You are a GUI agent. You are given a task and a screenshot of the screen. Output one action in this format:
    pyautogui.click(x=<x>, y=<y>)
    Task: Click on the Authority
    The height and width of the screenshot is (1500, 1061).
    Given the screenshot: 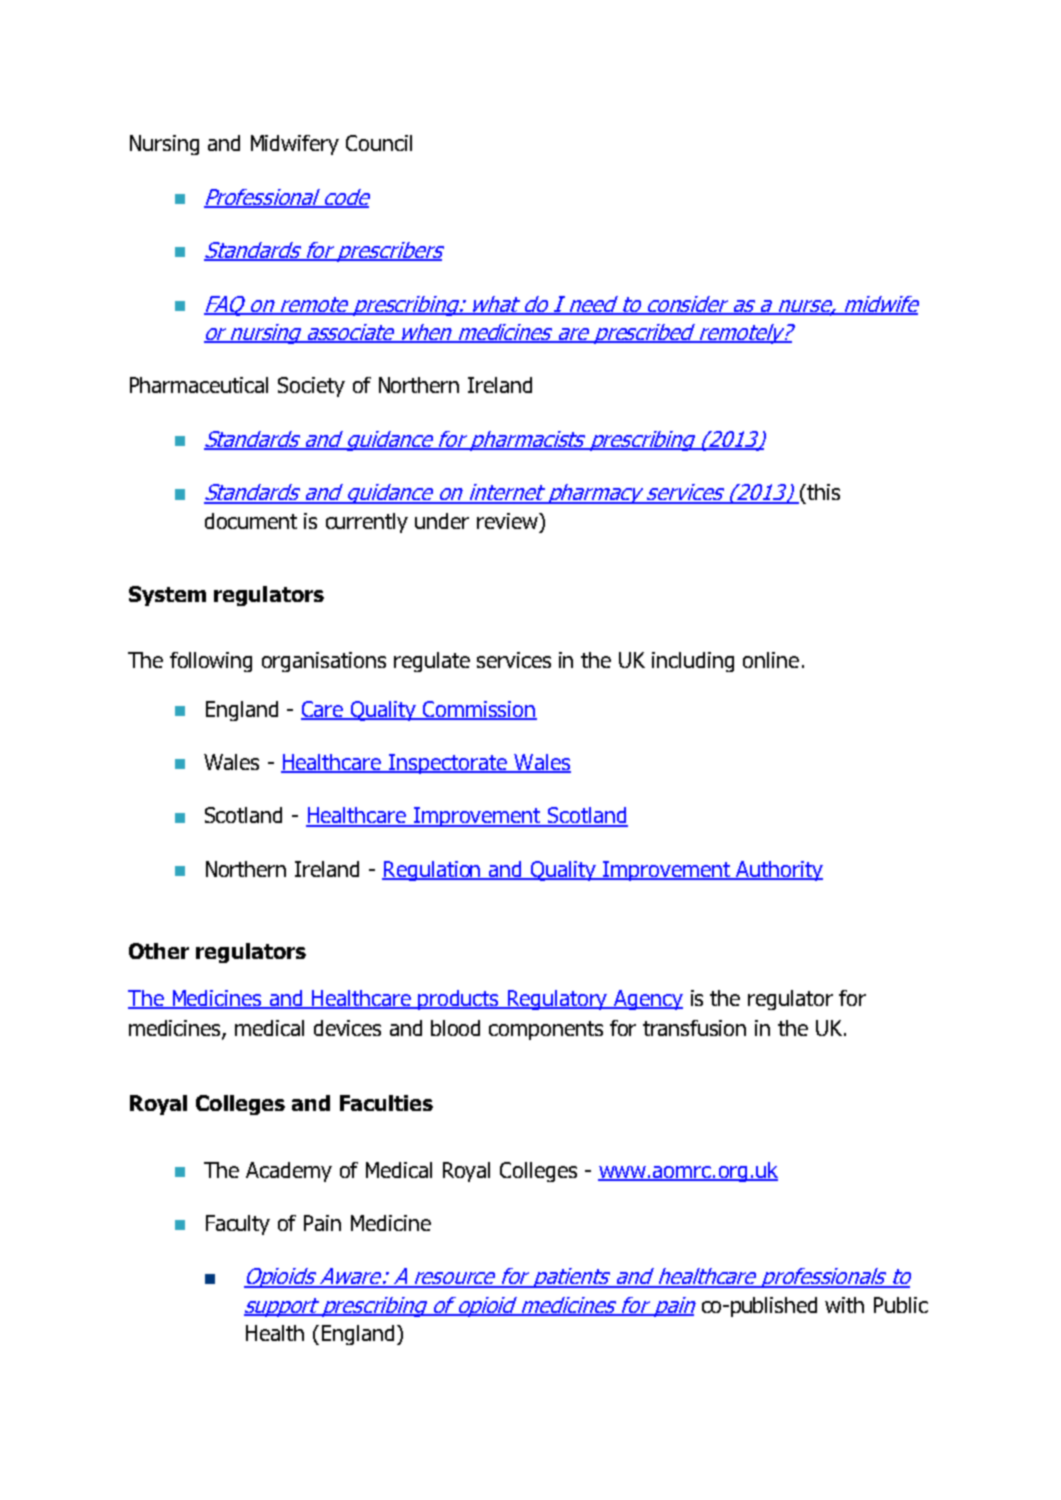 What is the action you would take?
    pyautogui.click(x=779, y=871)
